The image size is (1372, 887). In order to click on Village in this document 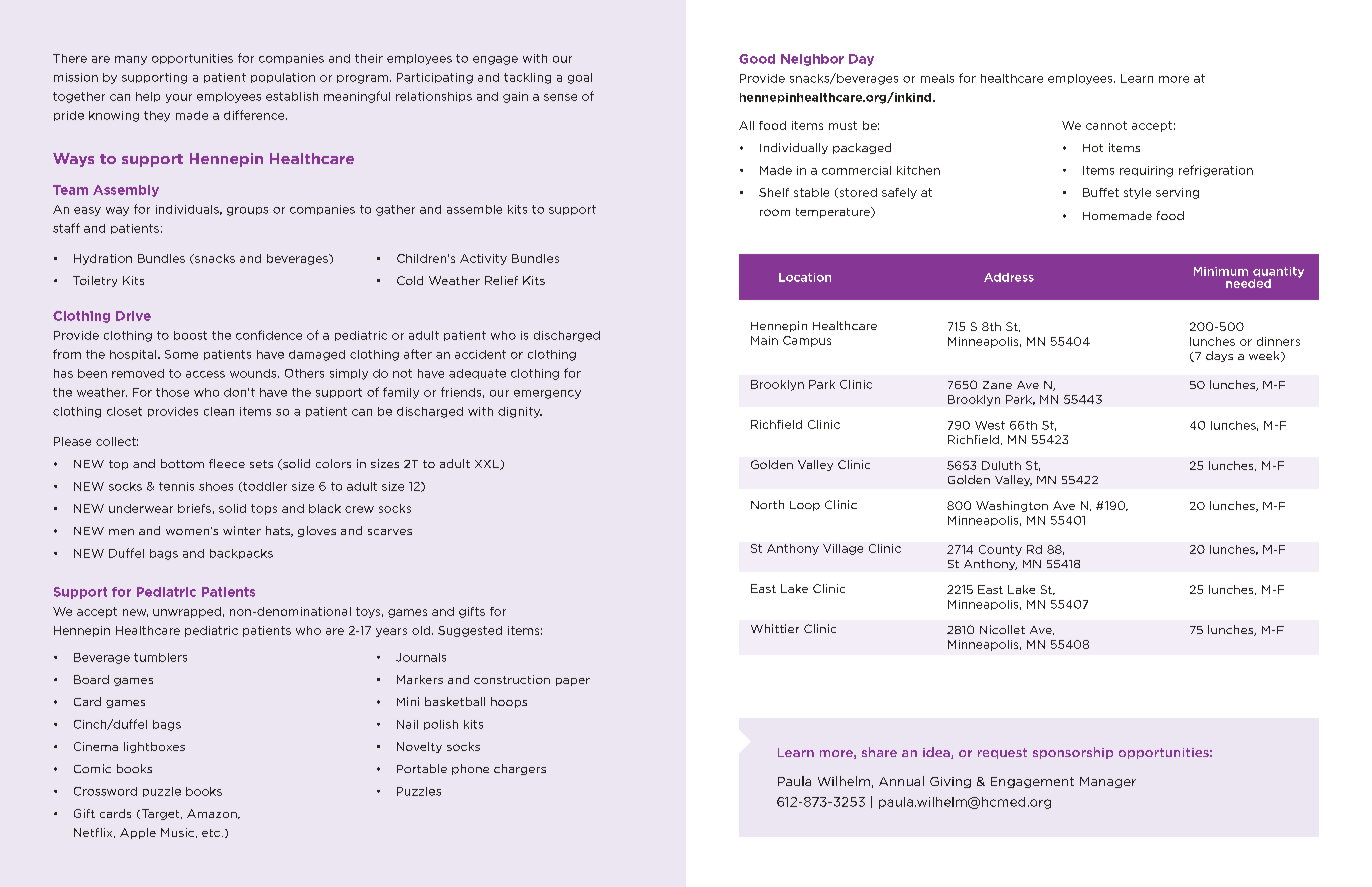, I will do `click(843, 549)`.
